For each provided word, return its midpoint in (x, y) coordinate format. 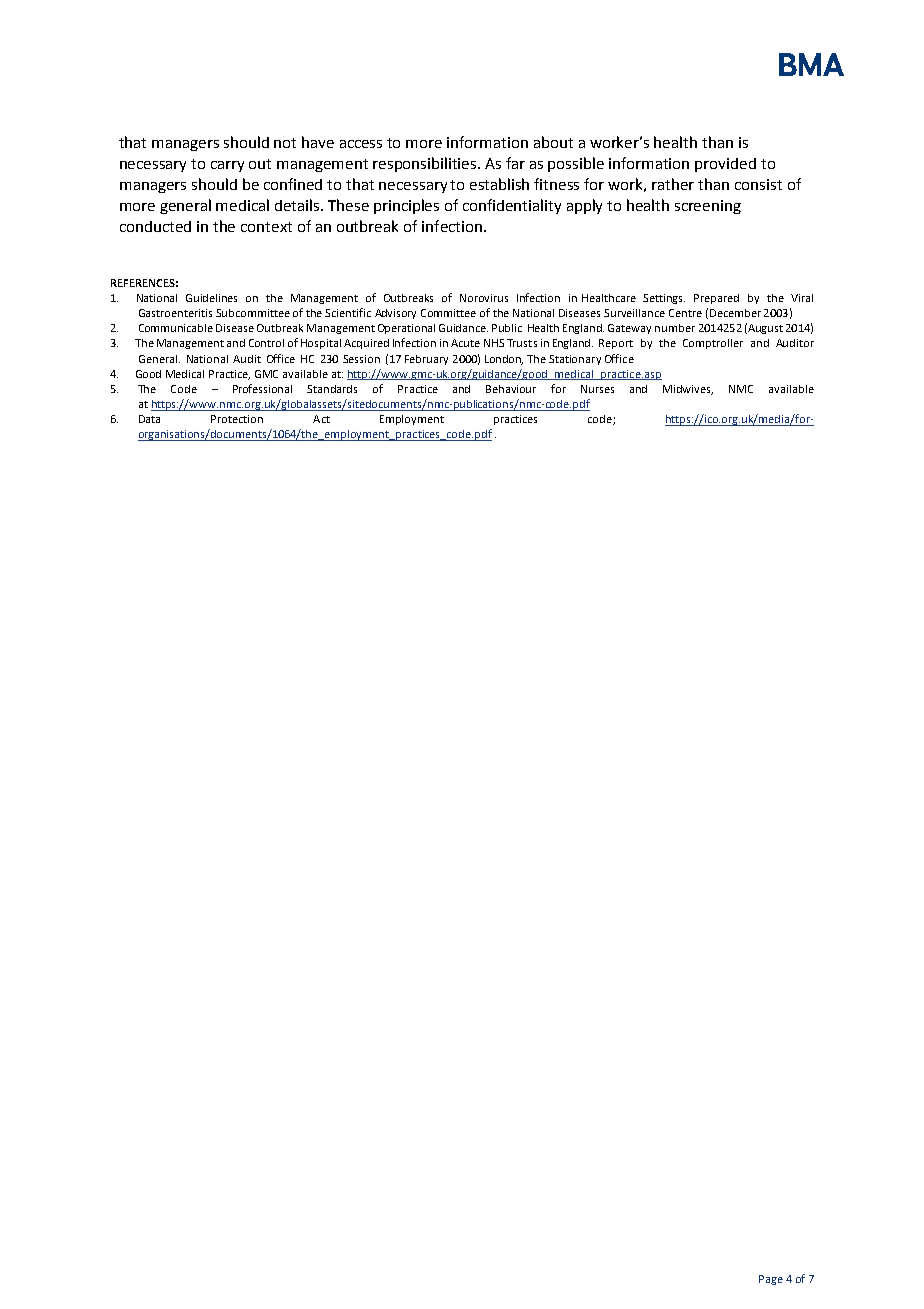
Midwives (688, 390)
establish (499, 184)
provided (725, 165)
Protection (237, 419)
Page (771, 1280)
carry (227, 166)
